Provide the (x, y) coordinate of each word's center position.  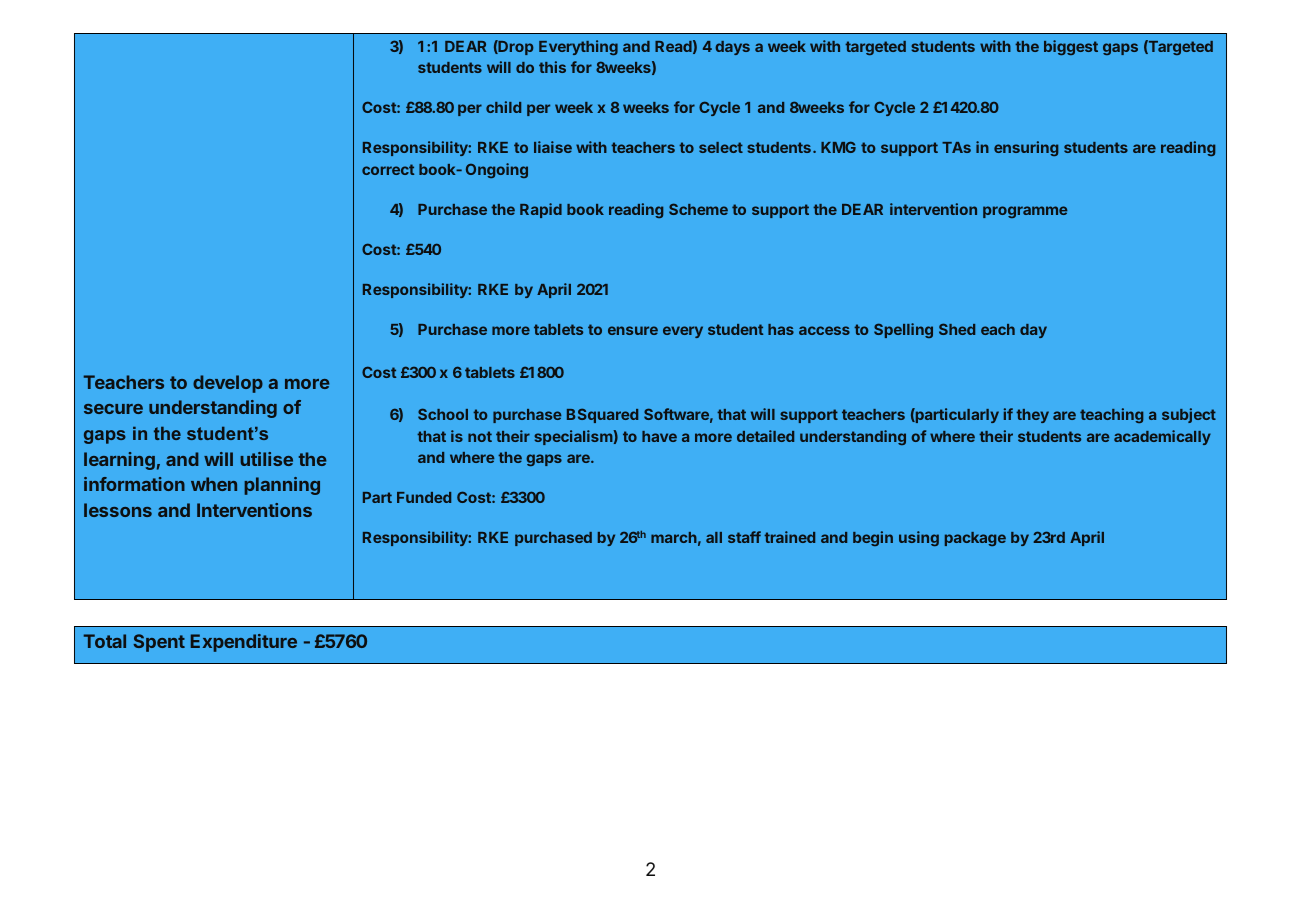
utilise (266, 459)
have (659, 436)
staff (744, 537)
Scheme (698, 209)
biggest (1071, 47)
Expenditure (244, 643)
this (552, 67)
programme (1025, 212)
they (1032, 416)
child (503, 107)
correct (388, 169)
